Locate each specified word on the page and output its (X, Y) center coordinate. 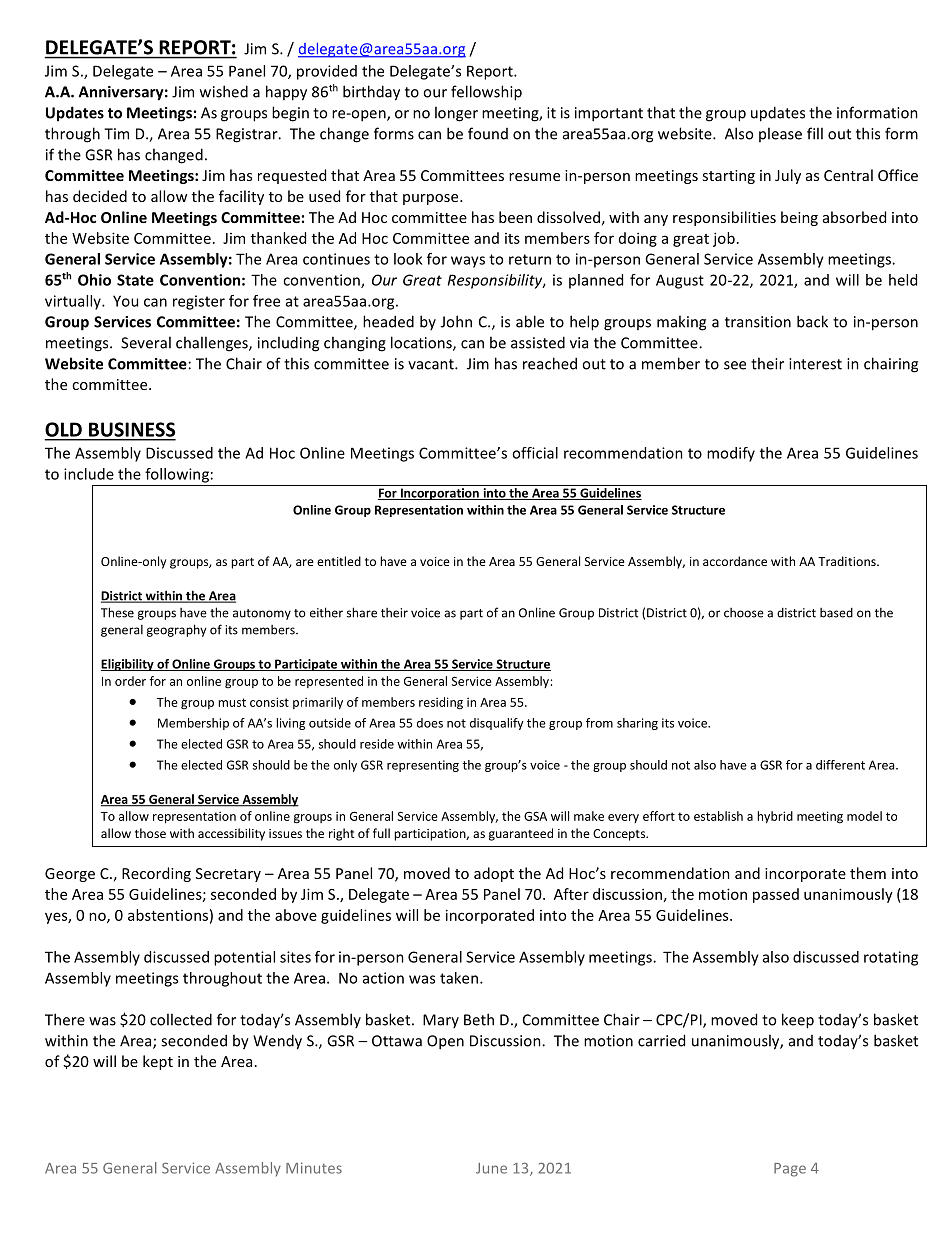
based (836, 613)
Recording (156, 874)
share (362, 612)
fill (815, 133)
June (491, 1168)
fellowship (486, 93)
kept (158, 1062)
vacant (432, 364)
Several (146, 342)
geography (176, 630)
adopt (494, 874)
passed (776, 895)
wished (224, 91)
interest (815, 364)
